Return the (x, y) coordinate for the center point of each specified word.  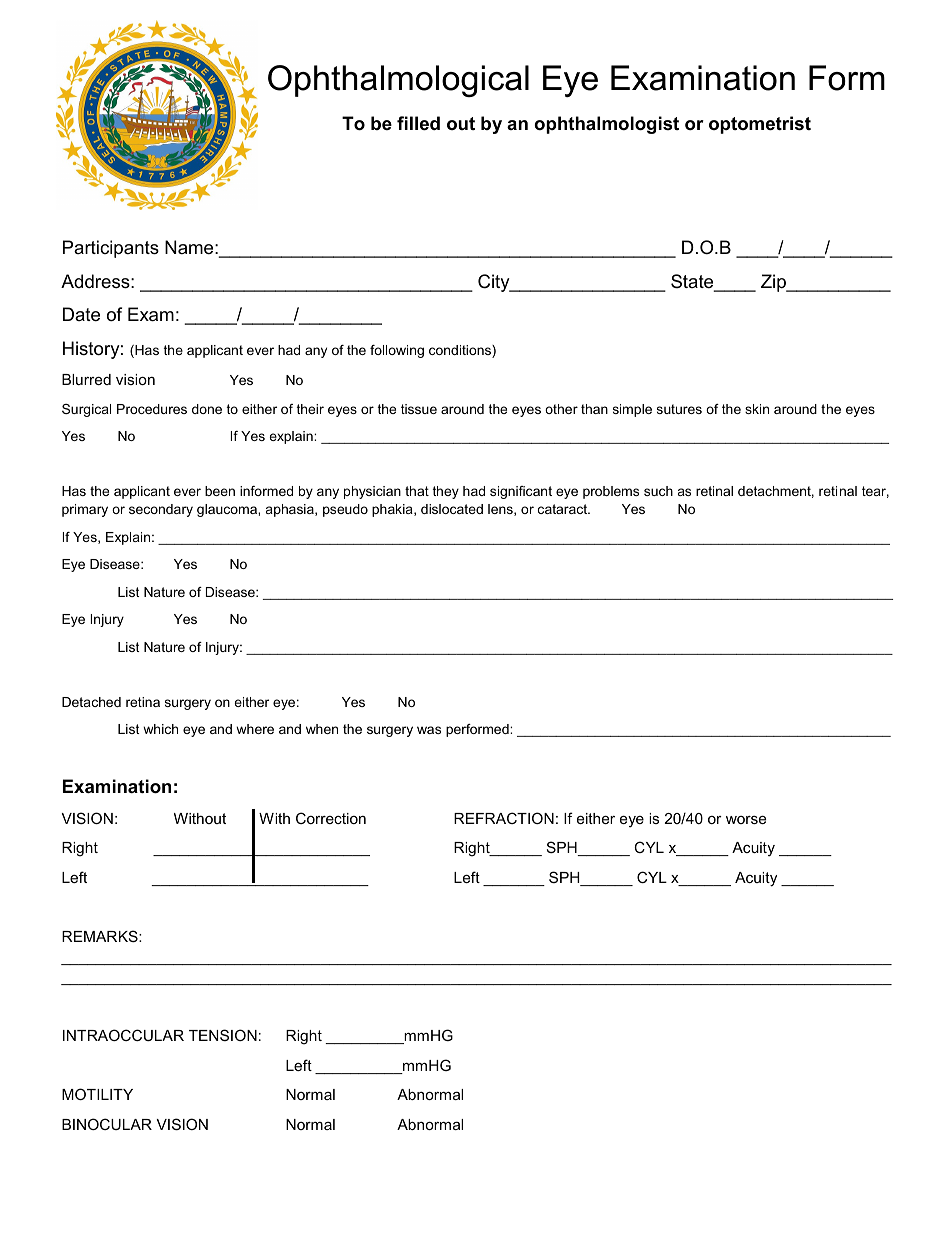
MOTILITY (97, 1094)
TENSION (223, 1035)
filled (418, 123)
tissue (419, 409)
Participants (111, 249)
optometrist (760, 125)
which (160, 729)
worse (746, 819)
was (429, 730)
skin (757, 409)
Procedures (152, 409)
